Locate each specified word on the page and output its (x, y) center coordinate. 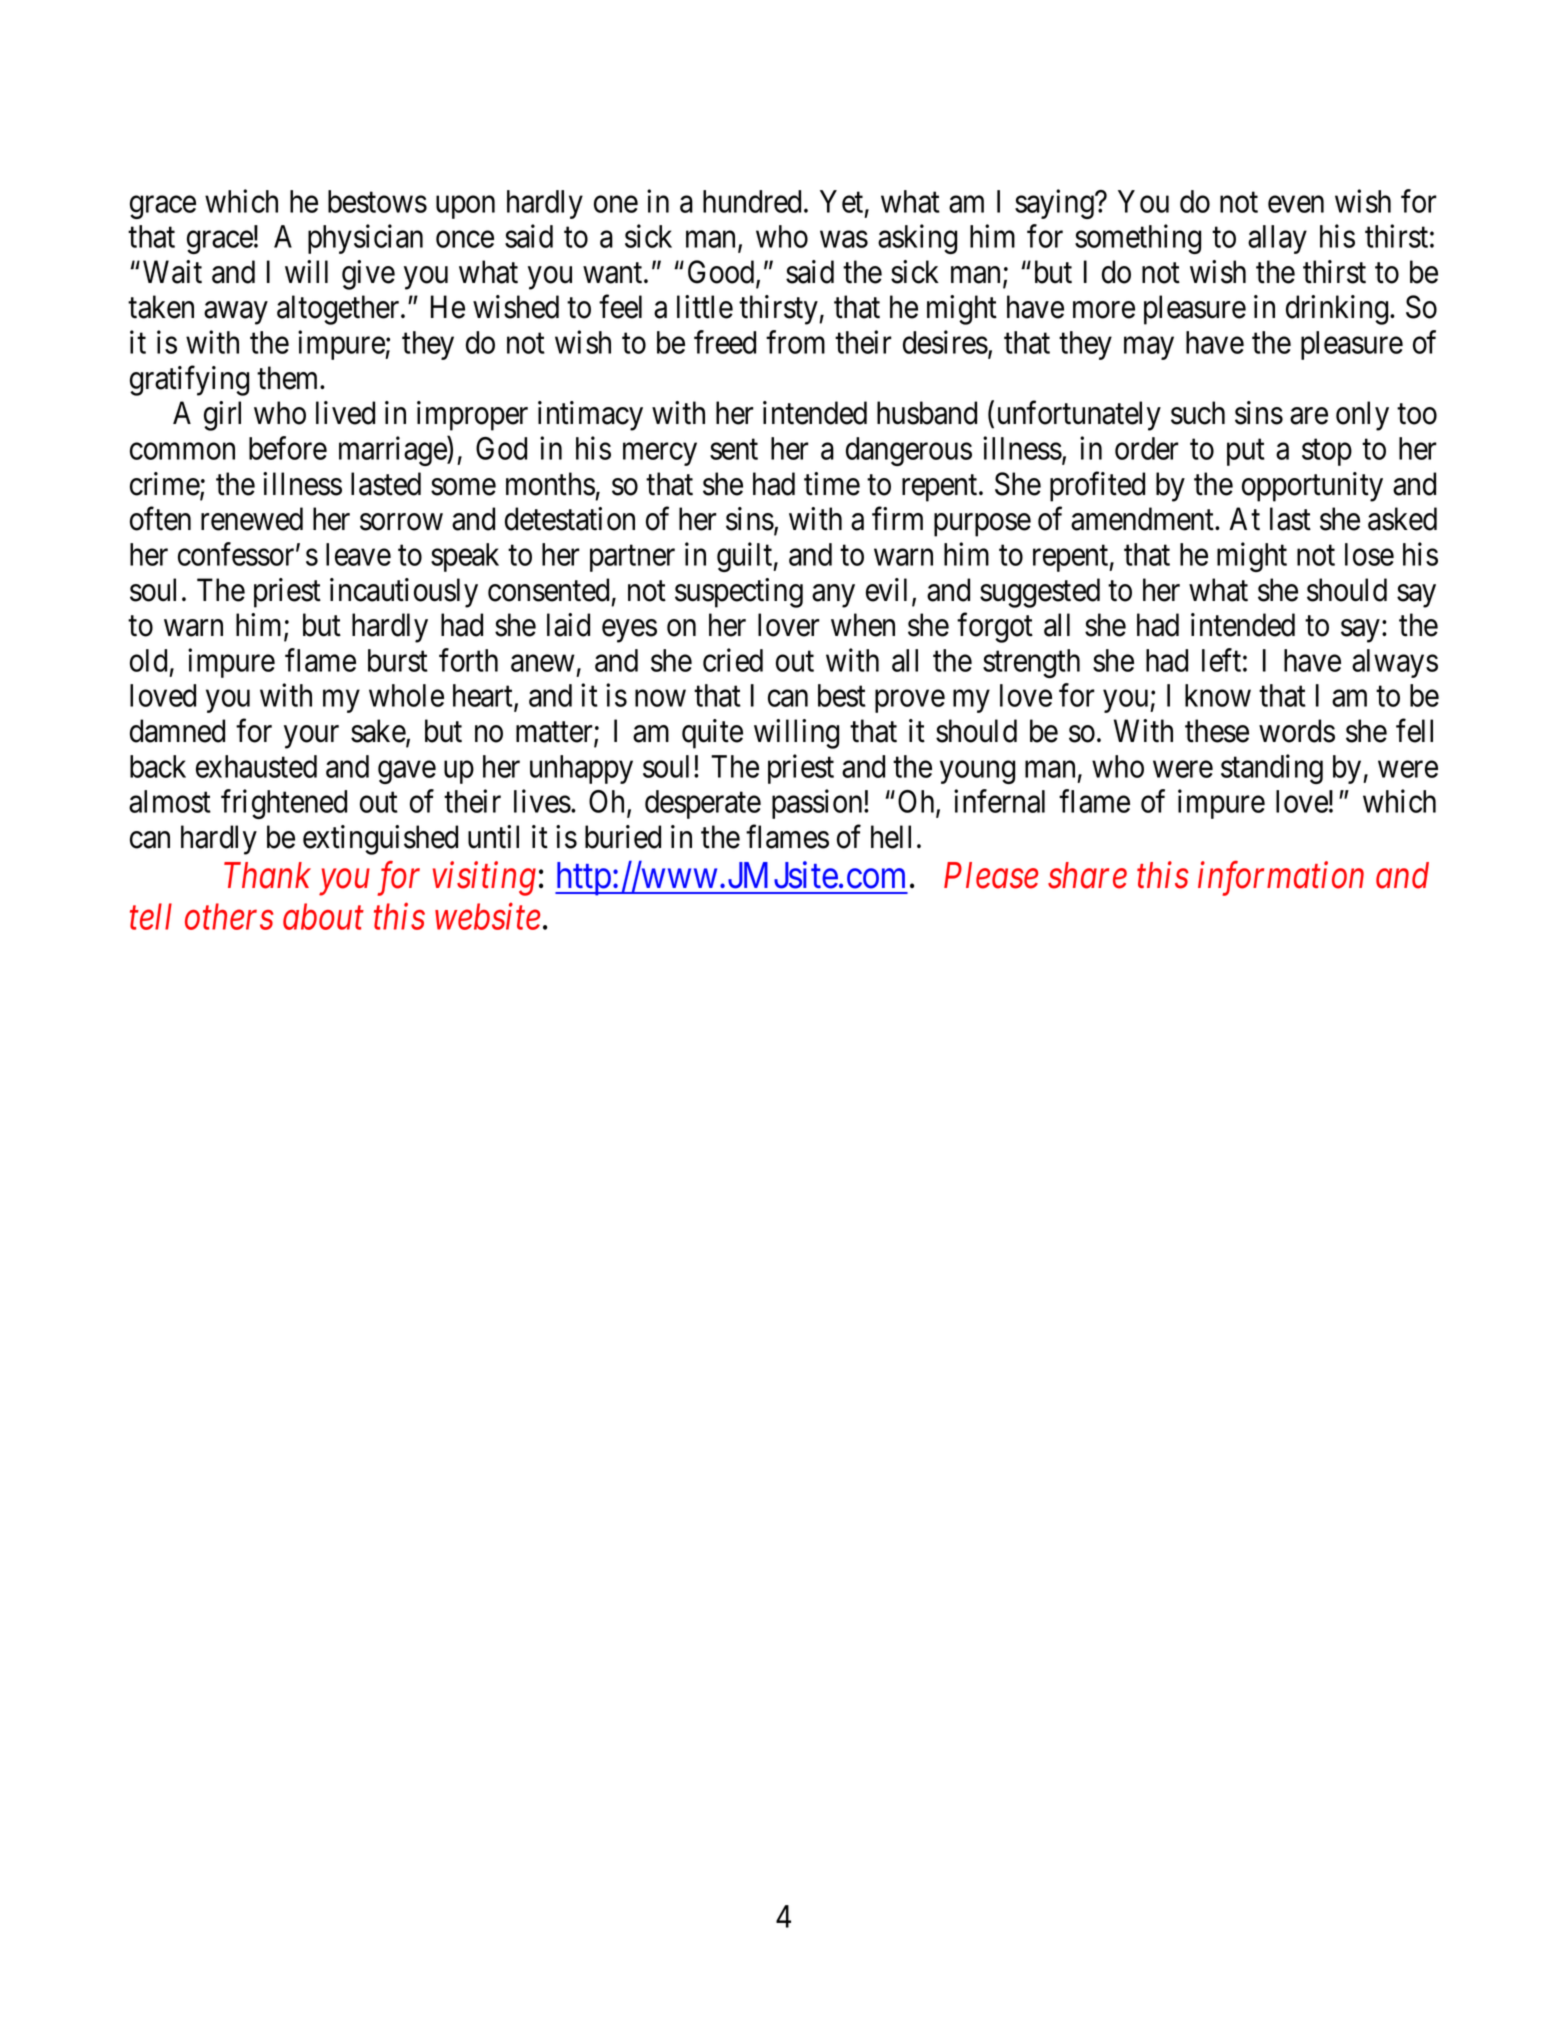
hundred (752, 201)
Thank (267, 875)
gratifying (189, 381)
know (1218, 695)
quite (712, 734)
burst (398, 660)
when (863, 625)
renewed (252, 519)
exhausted (256, 766)
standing (1272, 769)
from (795, 342)
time (832, 484)
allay (1277, 239)
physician (365, 239)
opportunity (1312, 487)
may (1149, 348)
